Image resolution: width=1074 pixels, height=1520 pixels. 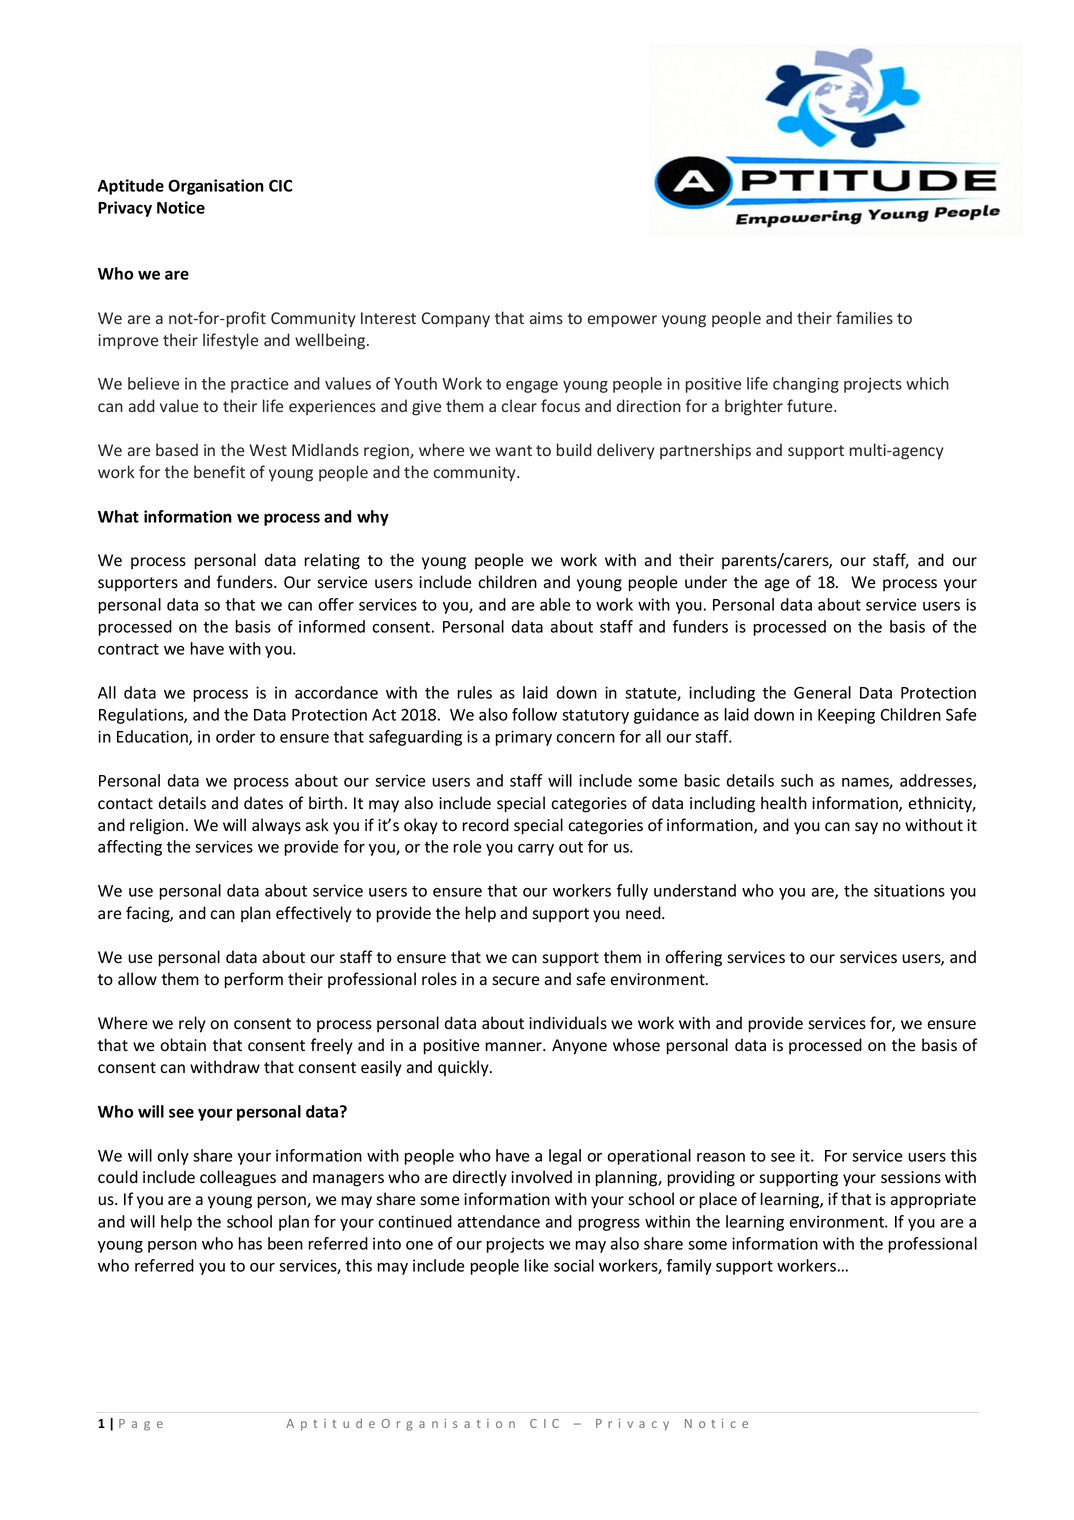 I want to click on primary, so click(x=524, y=738).
